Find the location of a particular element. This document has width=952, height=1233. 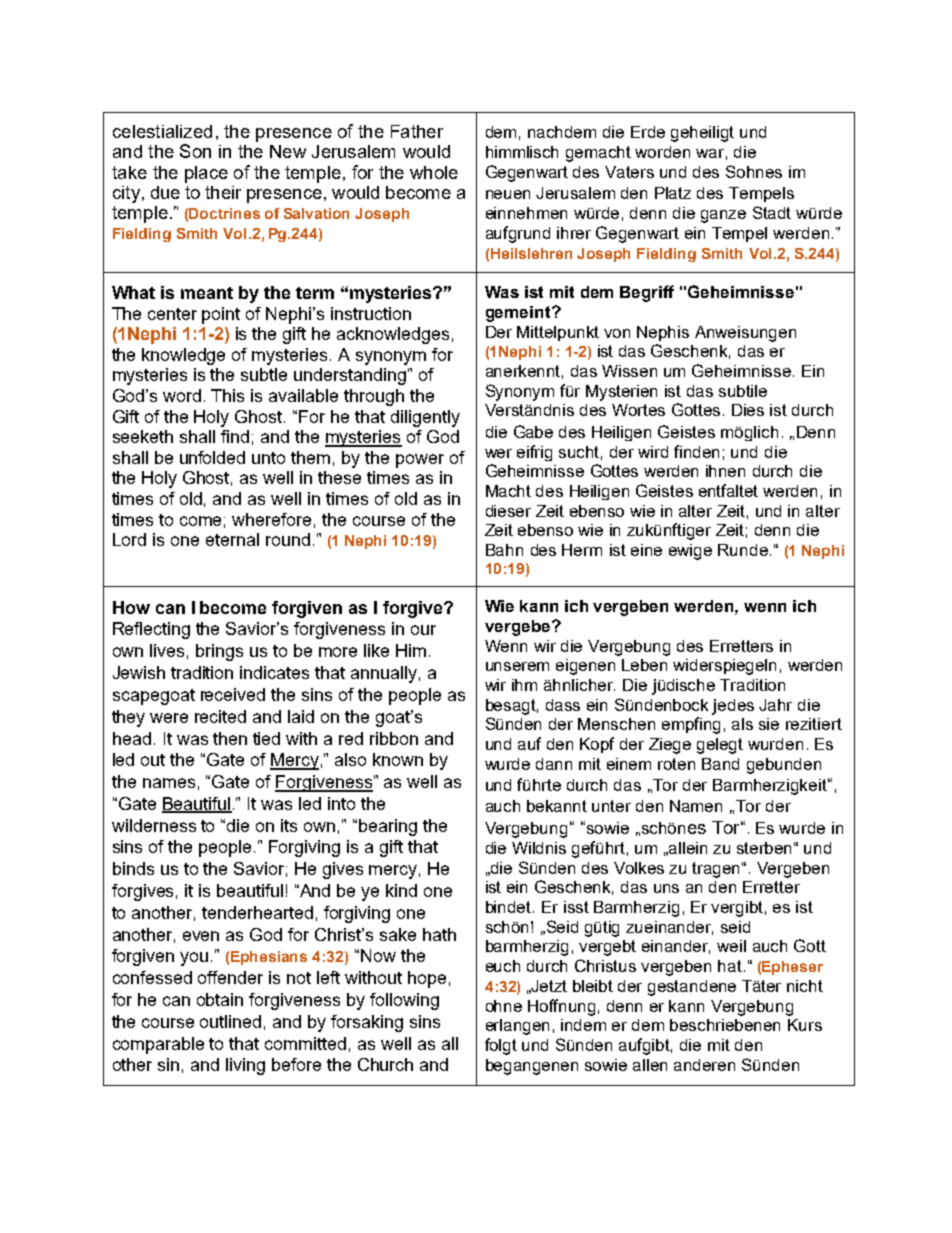

Wissen is located at coordinates (629, 371).
